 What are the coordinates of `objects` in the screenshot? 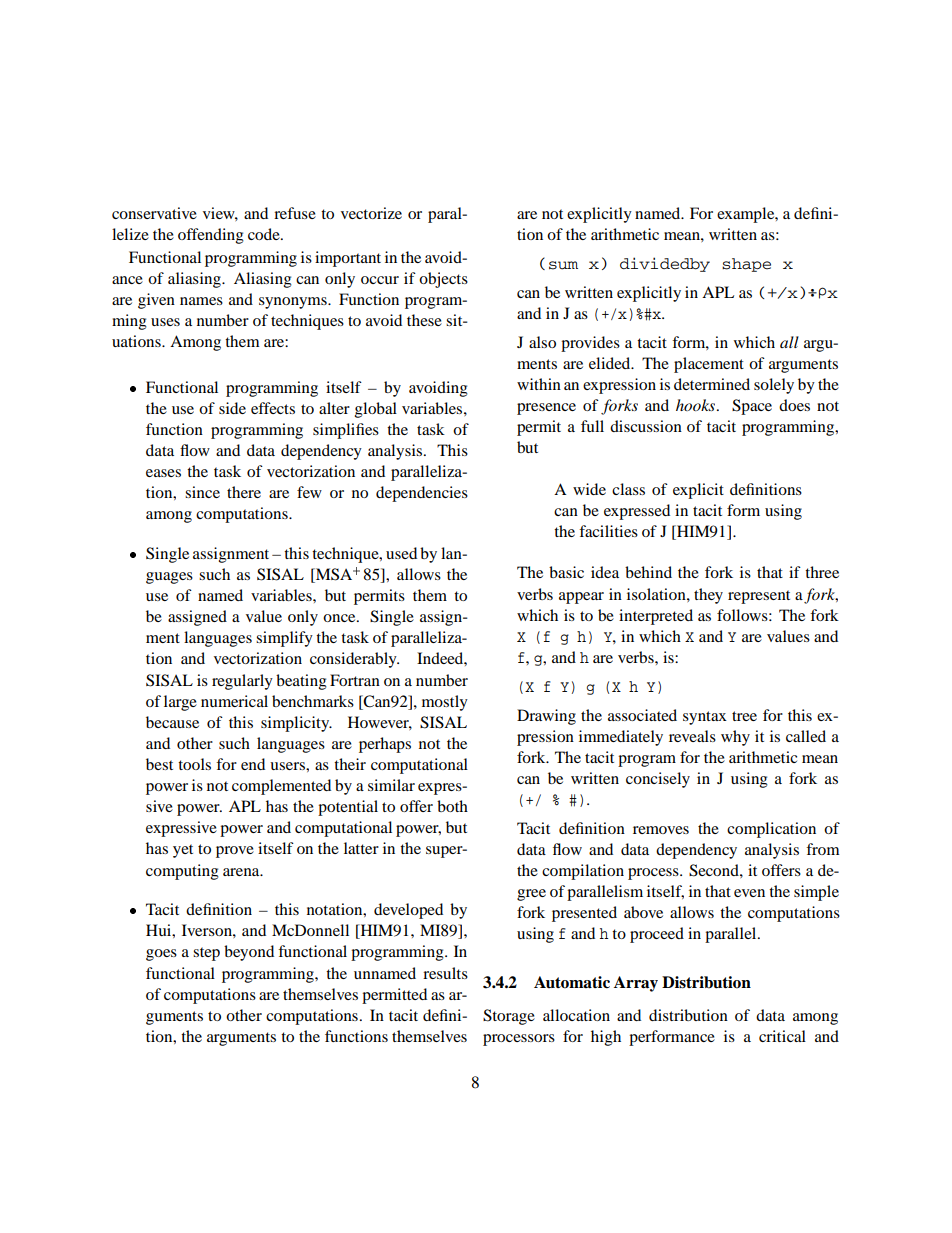 It's located at (443, 280).
